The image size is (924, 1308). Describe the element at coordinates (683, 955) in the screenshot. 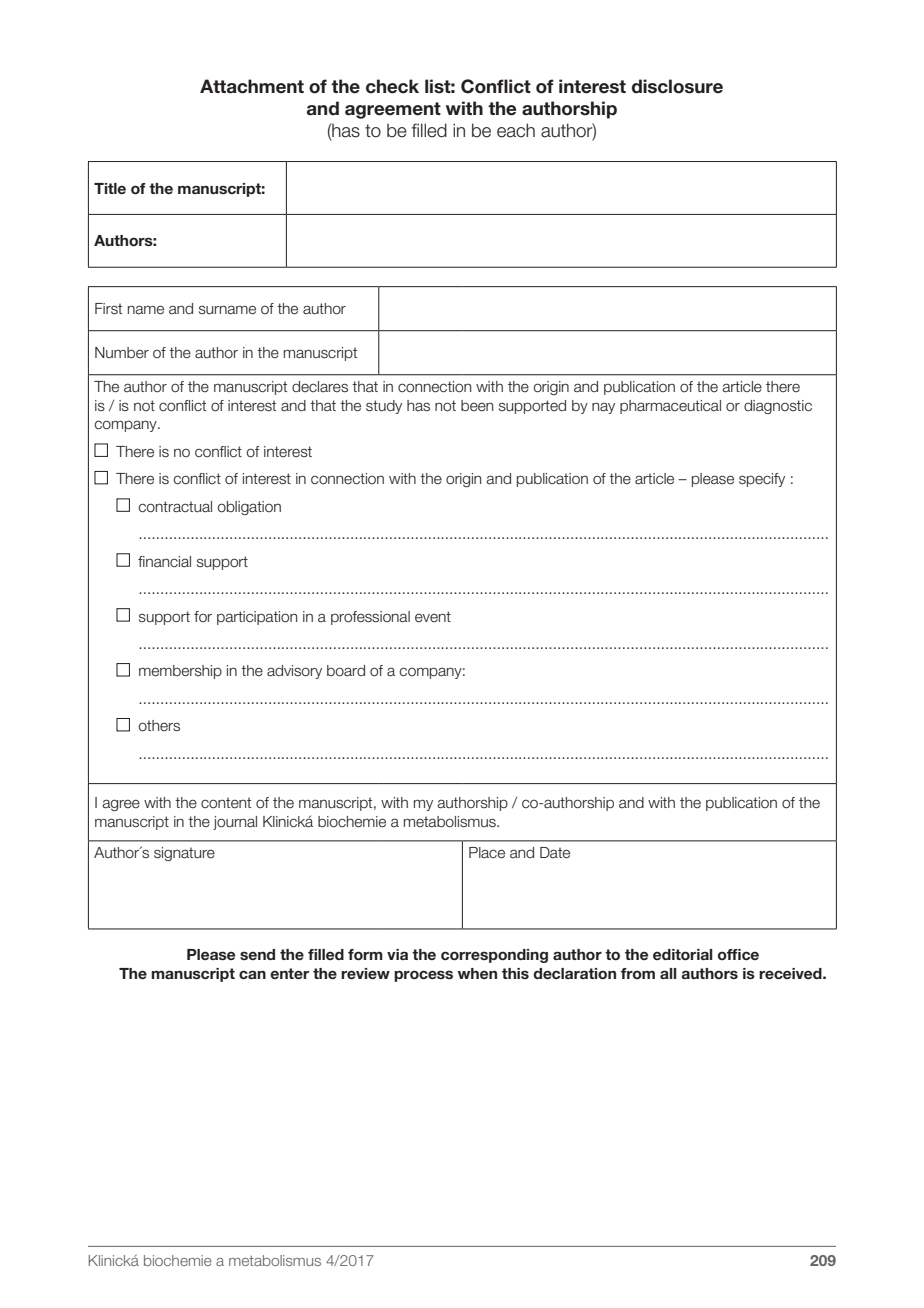

I see `editorial` at that location.
